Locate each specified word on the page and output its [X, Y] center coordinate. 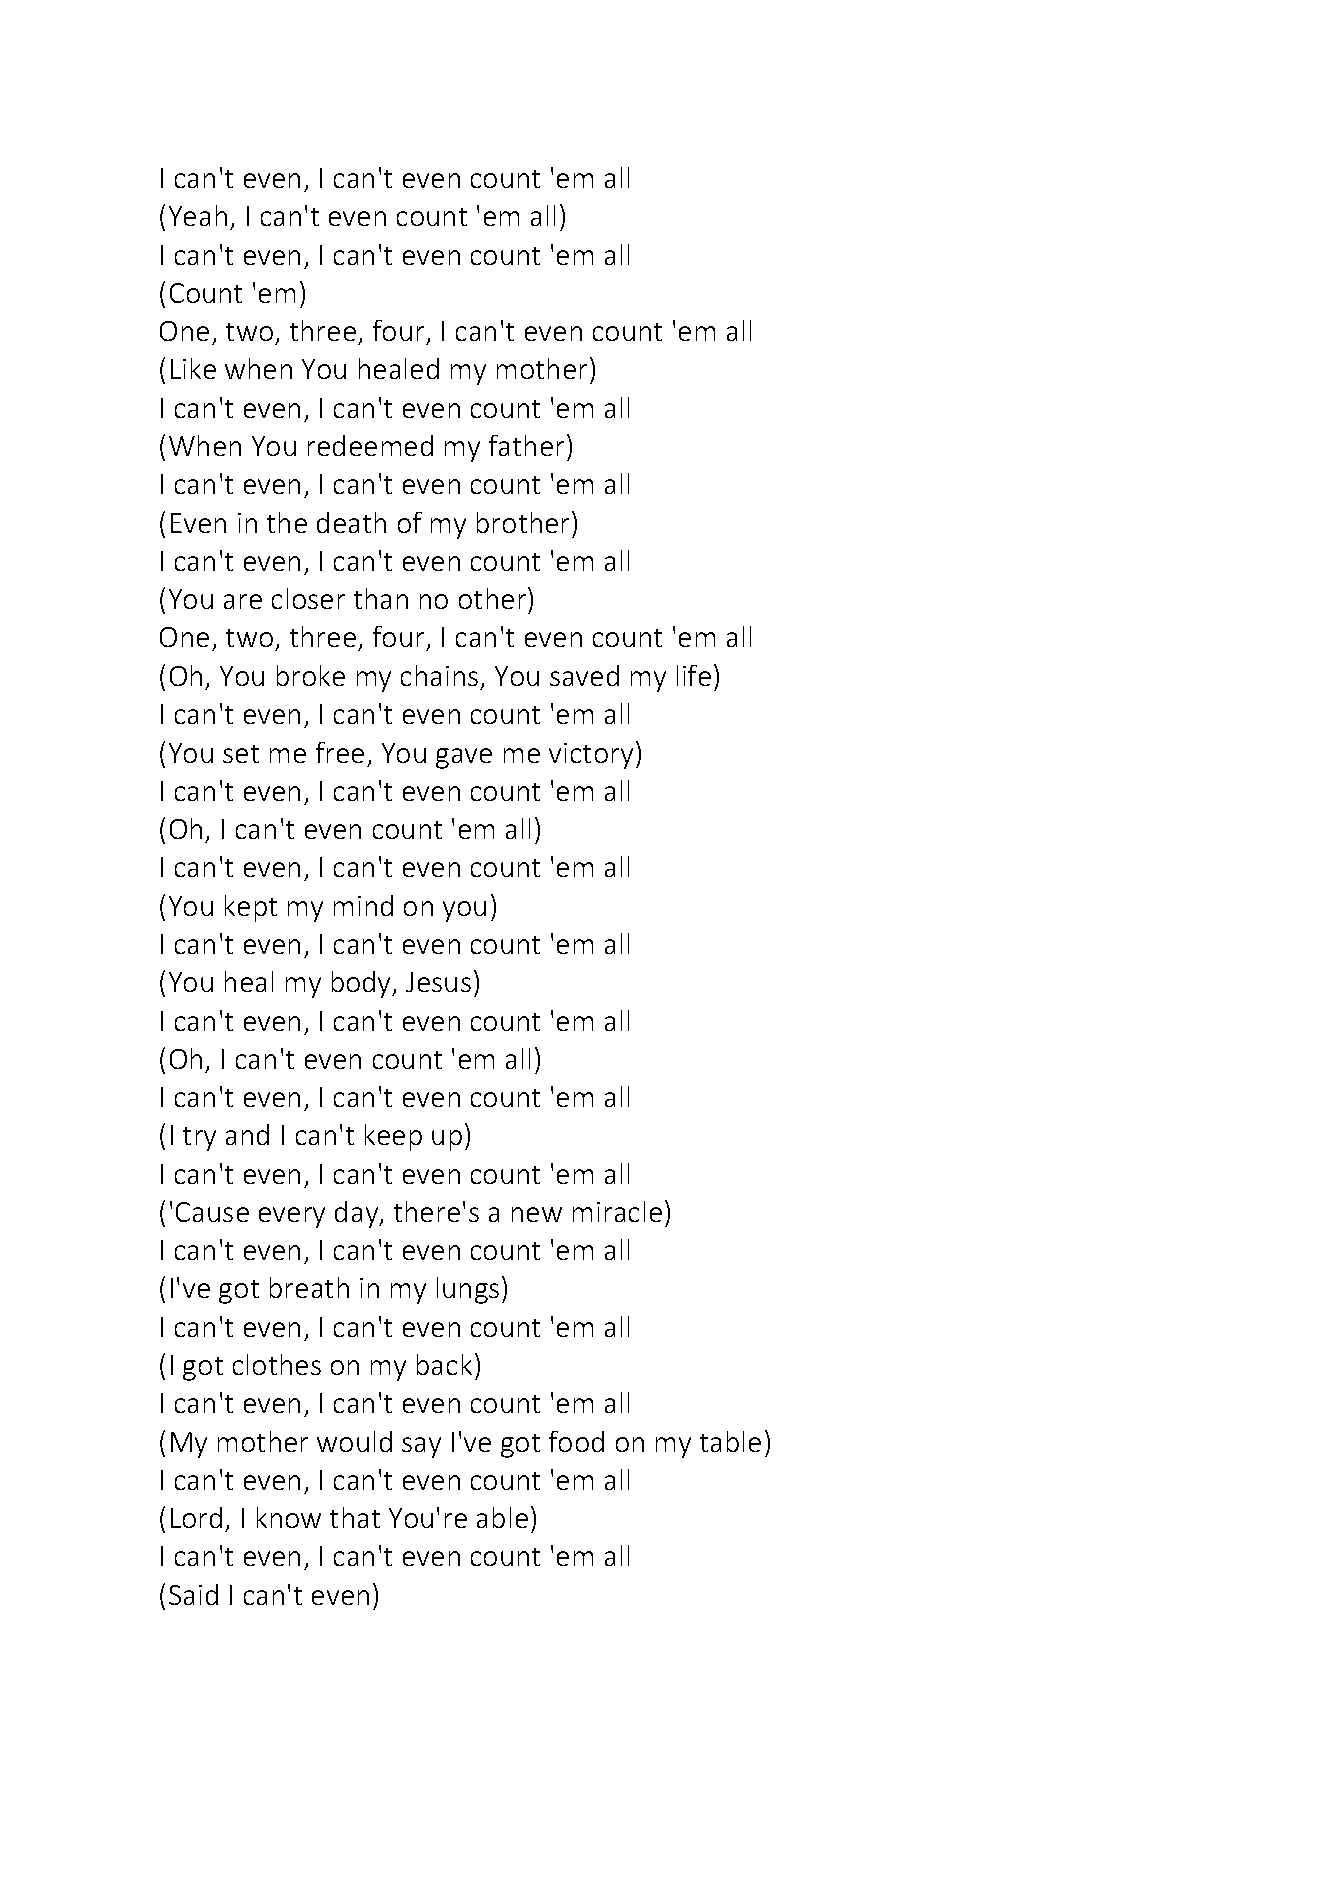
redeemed [370, 445]
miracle [617, 1211]
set [241, 754]
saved [584, 675]
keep [393, 1137]
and [247, 1134]
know [289, 1517]
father [528, 445]
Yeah [198, 215]
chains [439, 675]
